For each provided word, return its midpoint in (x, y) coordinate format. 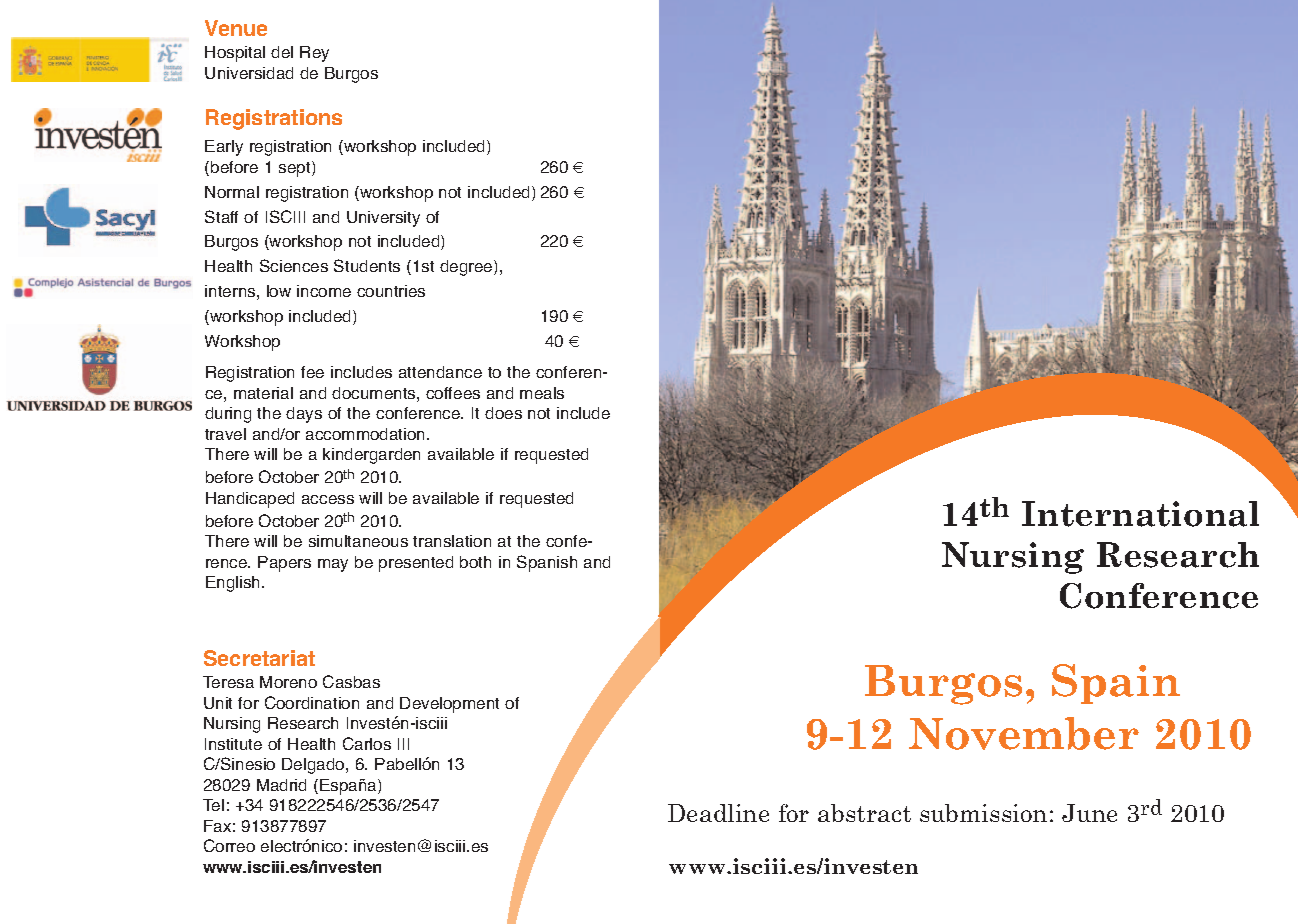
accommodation (367, 434)
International (1140, 514)
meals (542, 393)
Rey (314, 54)
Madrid (281, 785)
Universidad (249, 73)
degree (467, 268)
